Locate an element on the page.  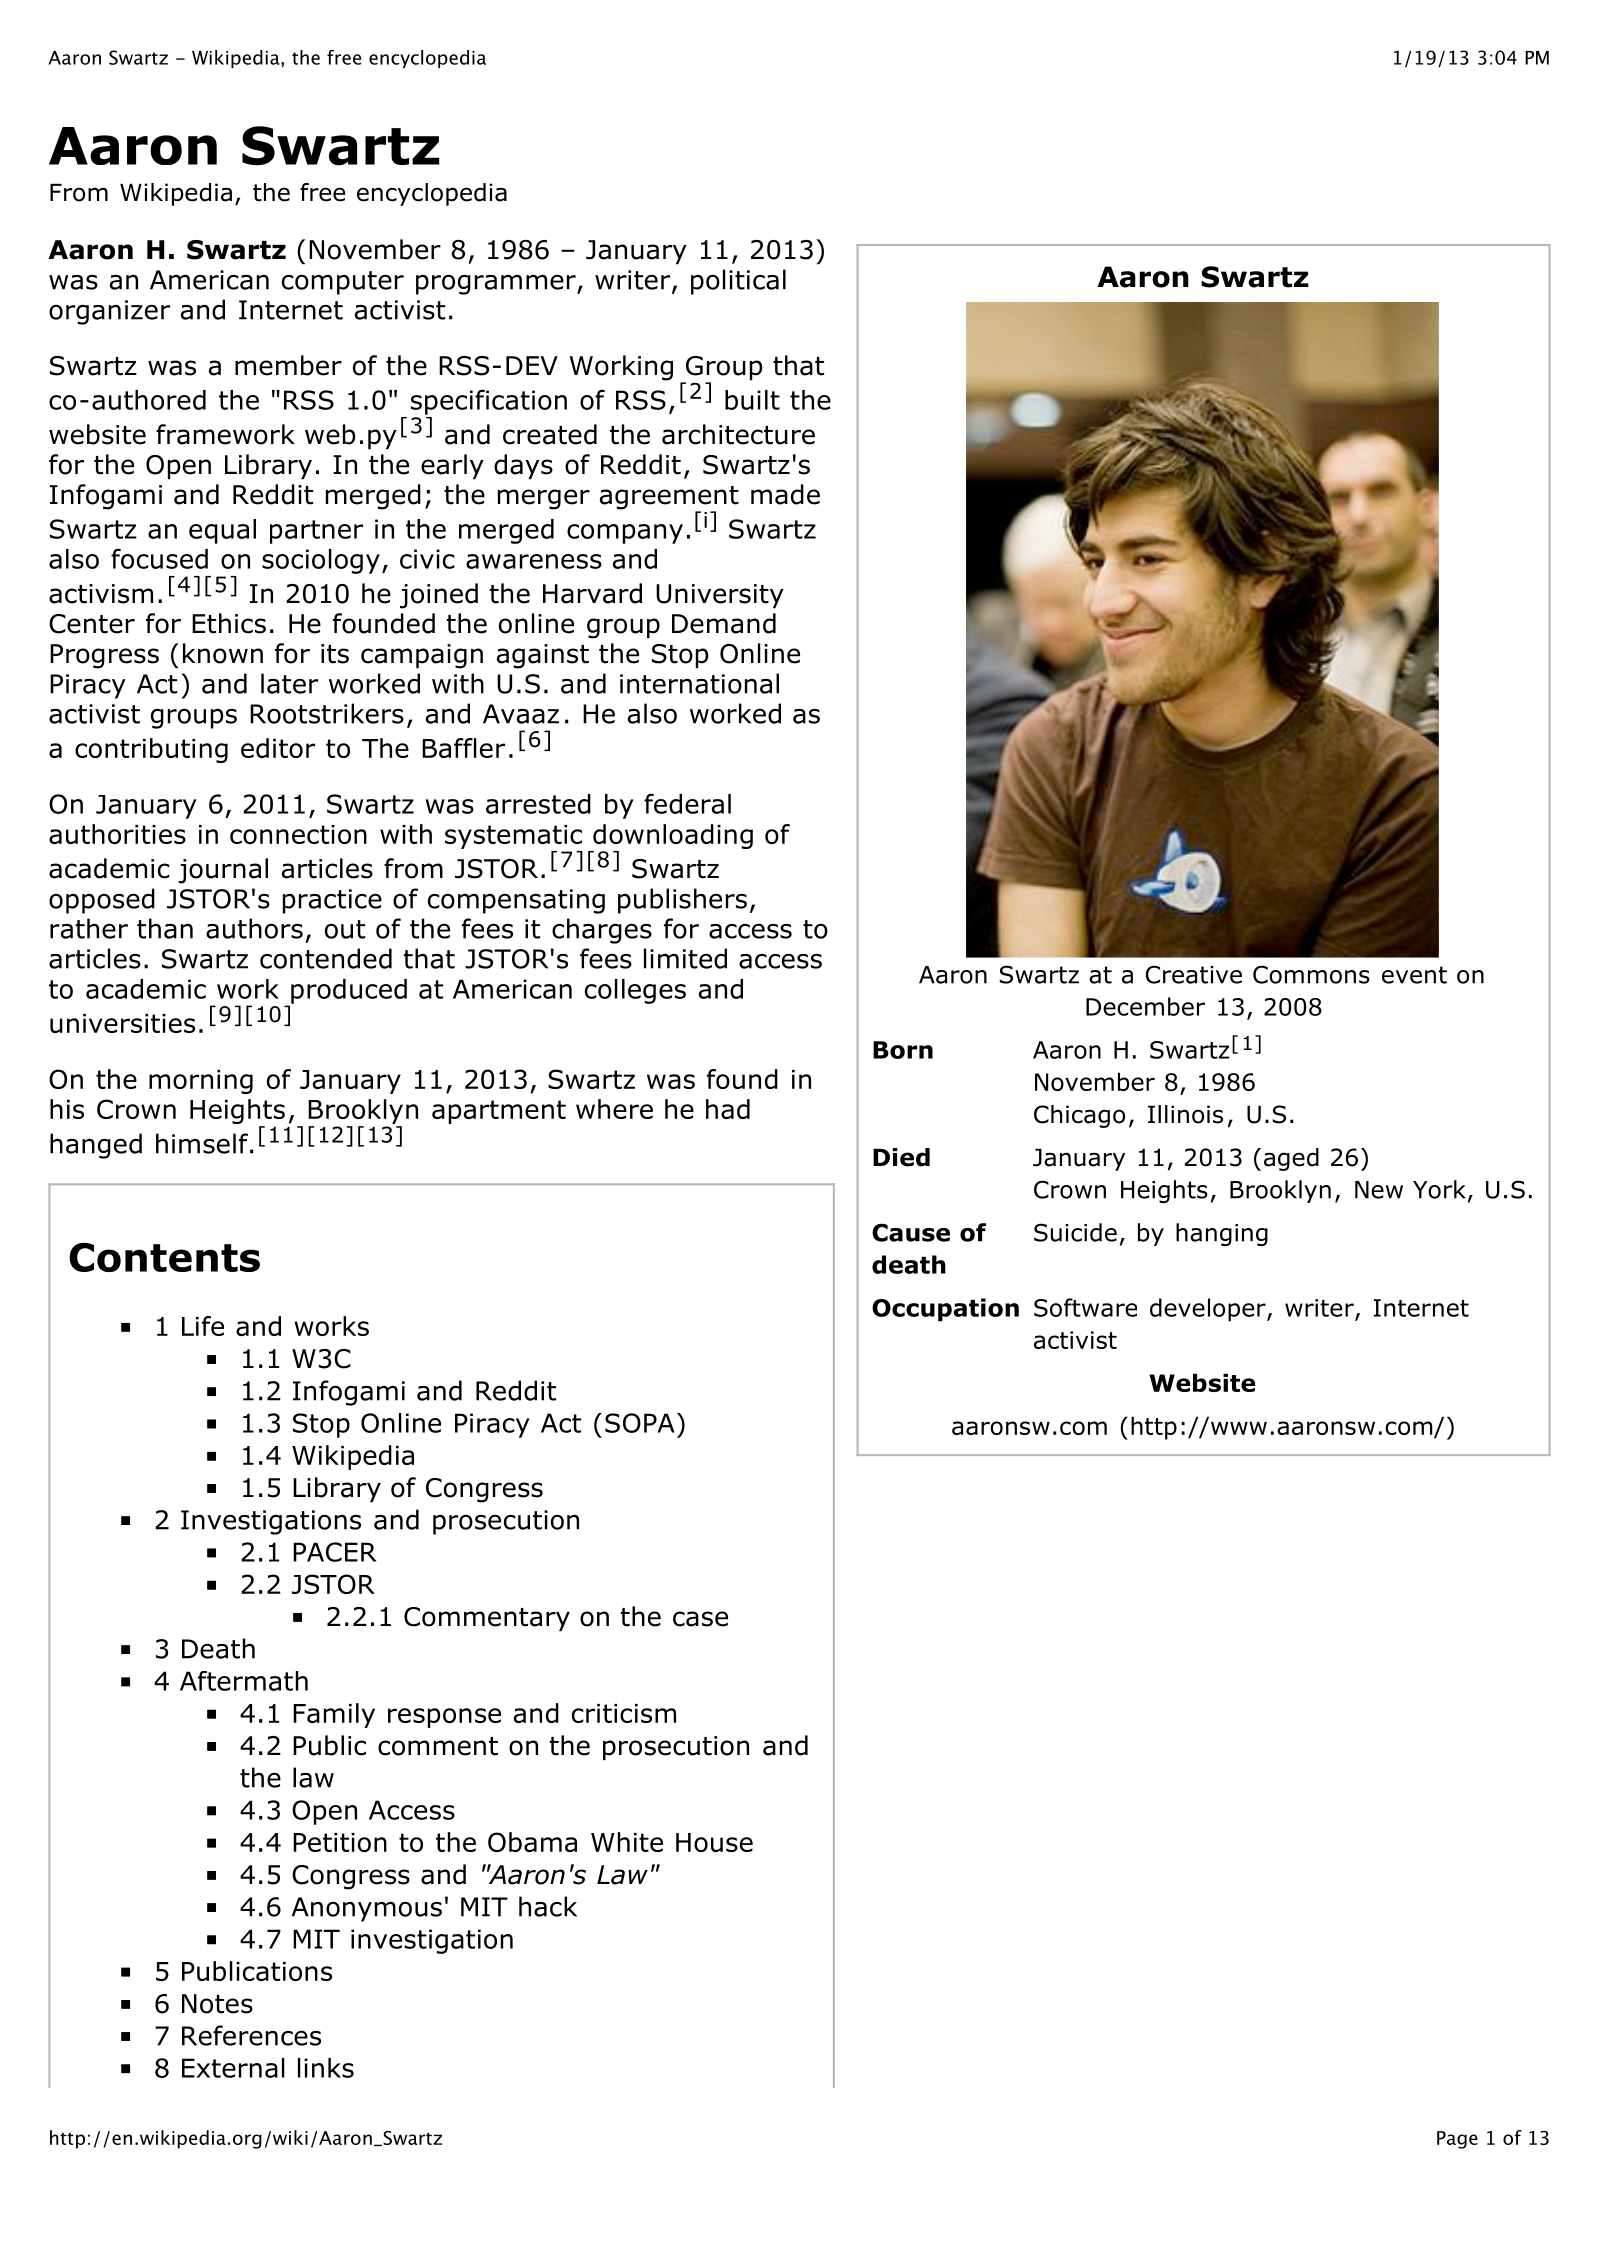
publishers is located at coordinates (682, 901).
